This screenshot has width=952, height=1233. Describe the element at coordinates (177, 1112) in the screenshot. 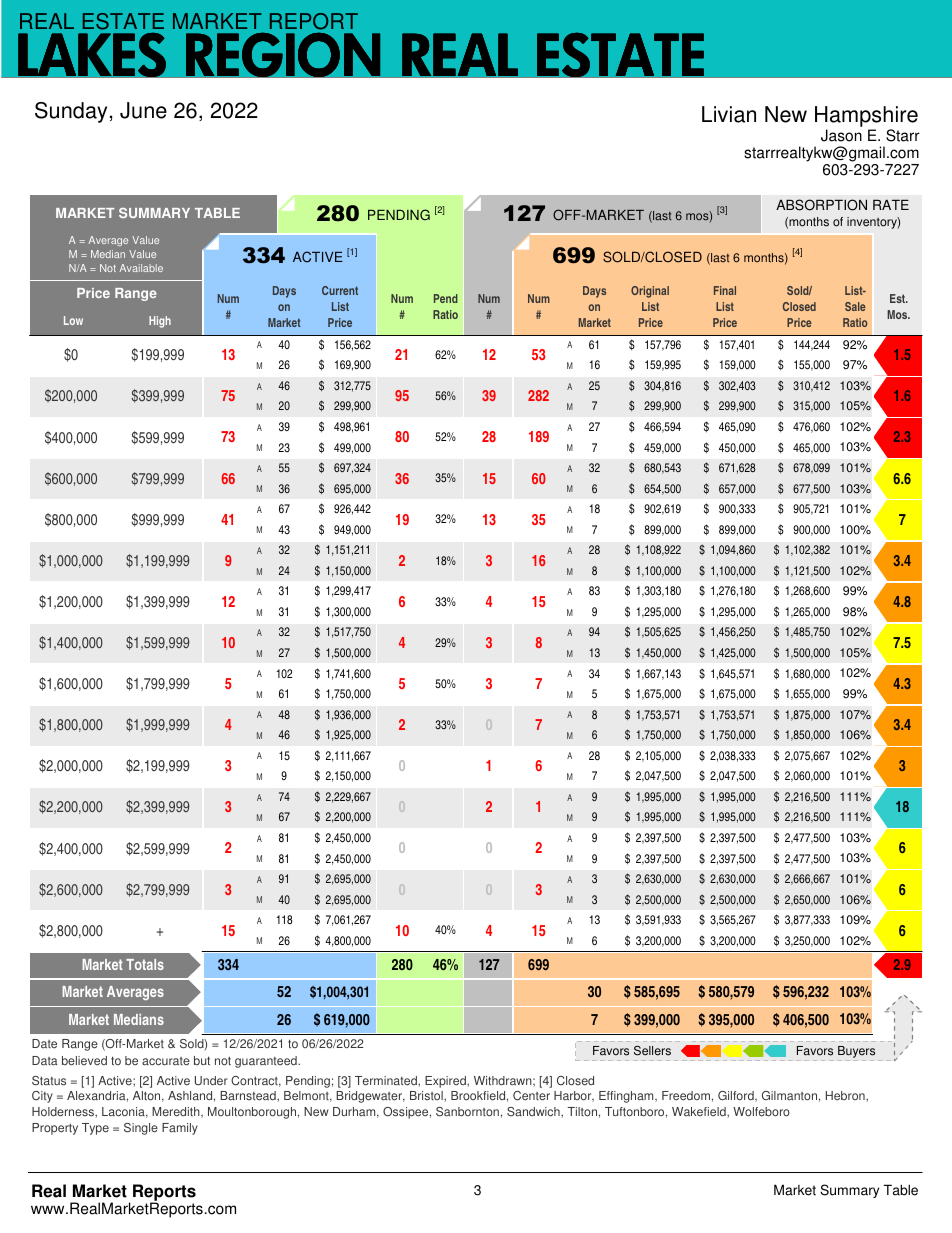

I see `Meredith` at that location.
